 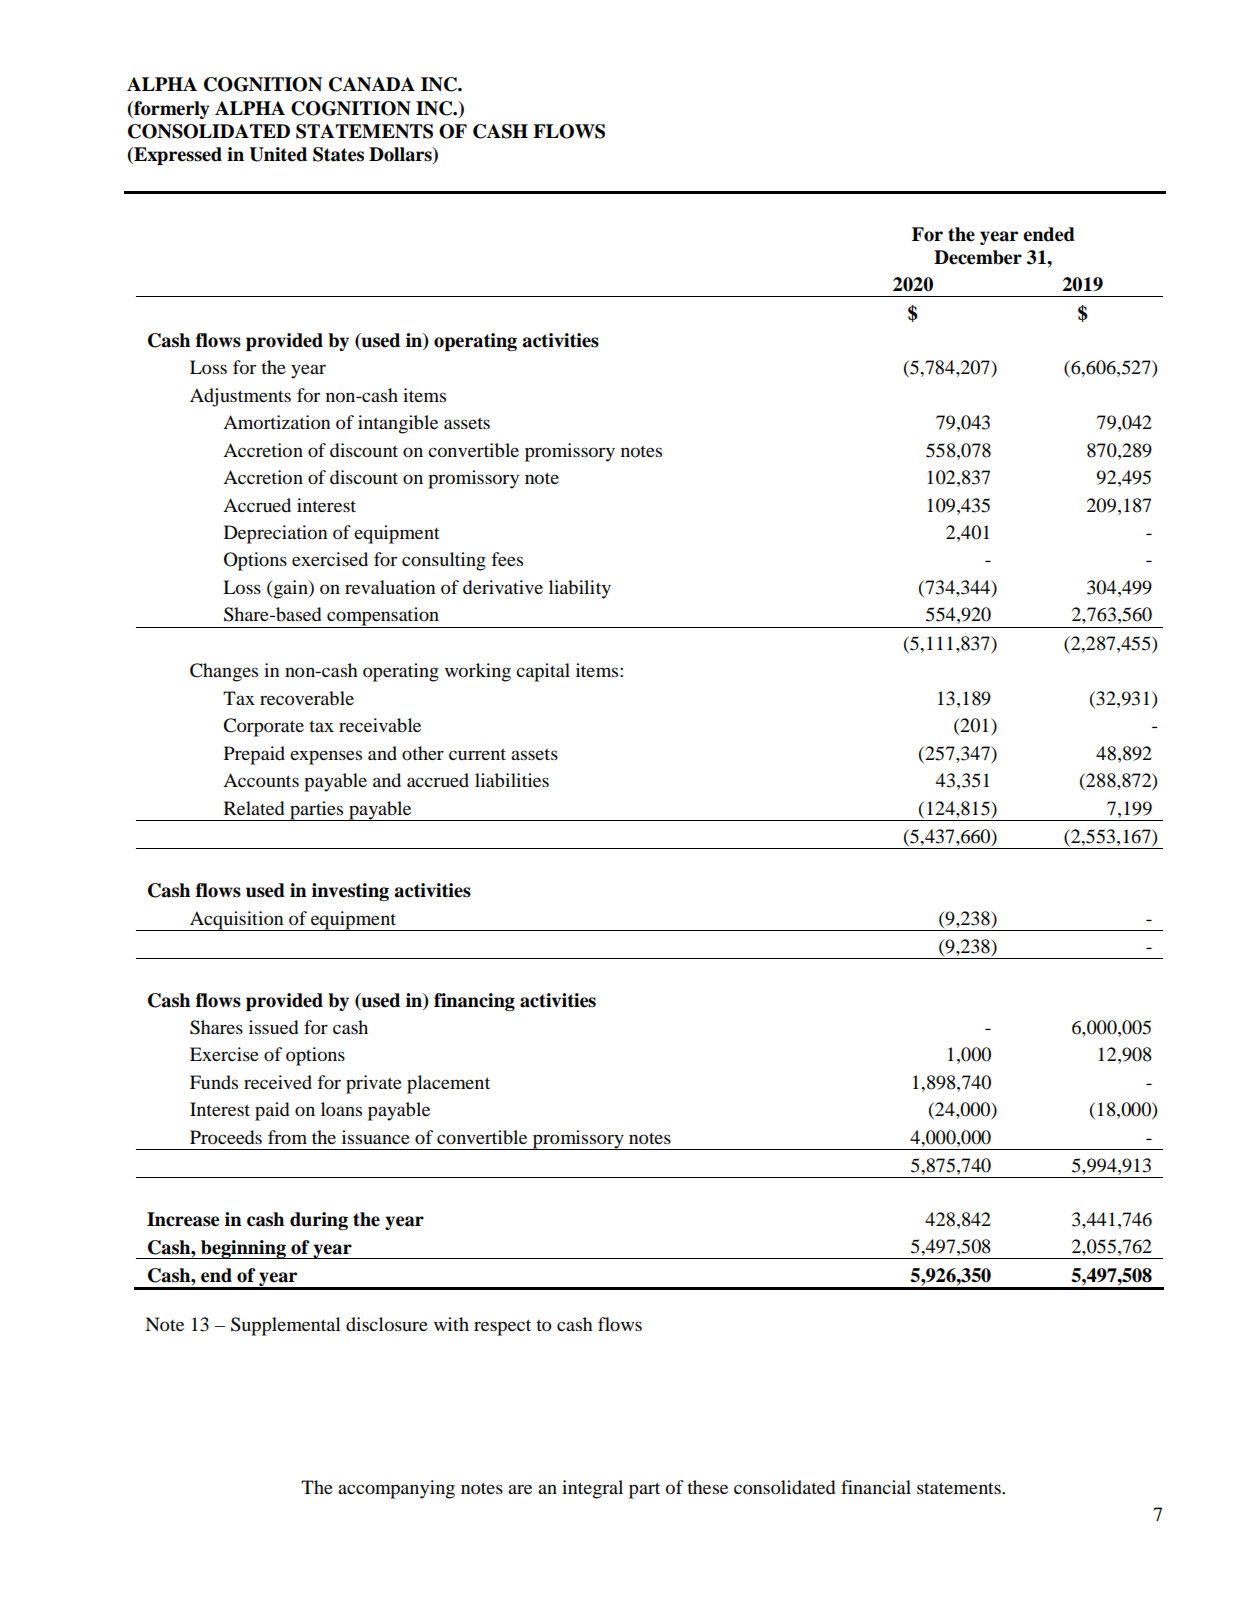 What do you see at coordinates (372, 84) in the document?
I see `CANADA` at bounding box center [372, 84].
